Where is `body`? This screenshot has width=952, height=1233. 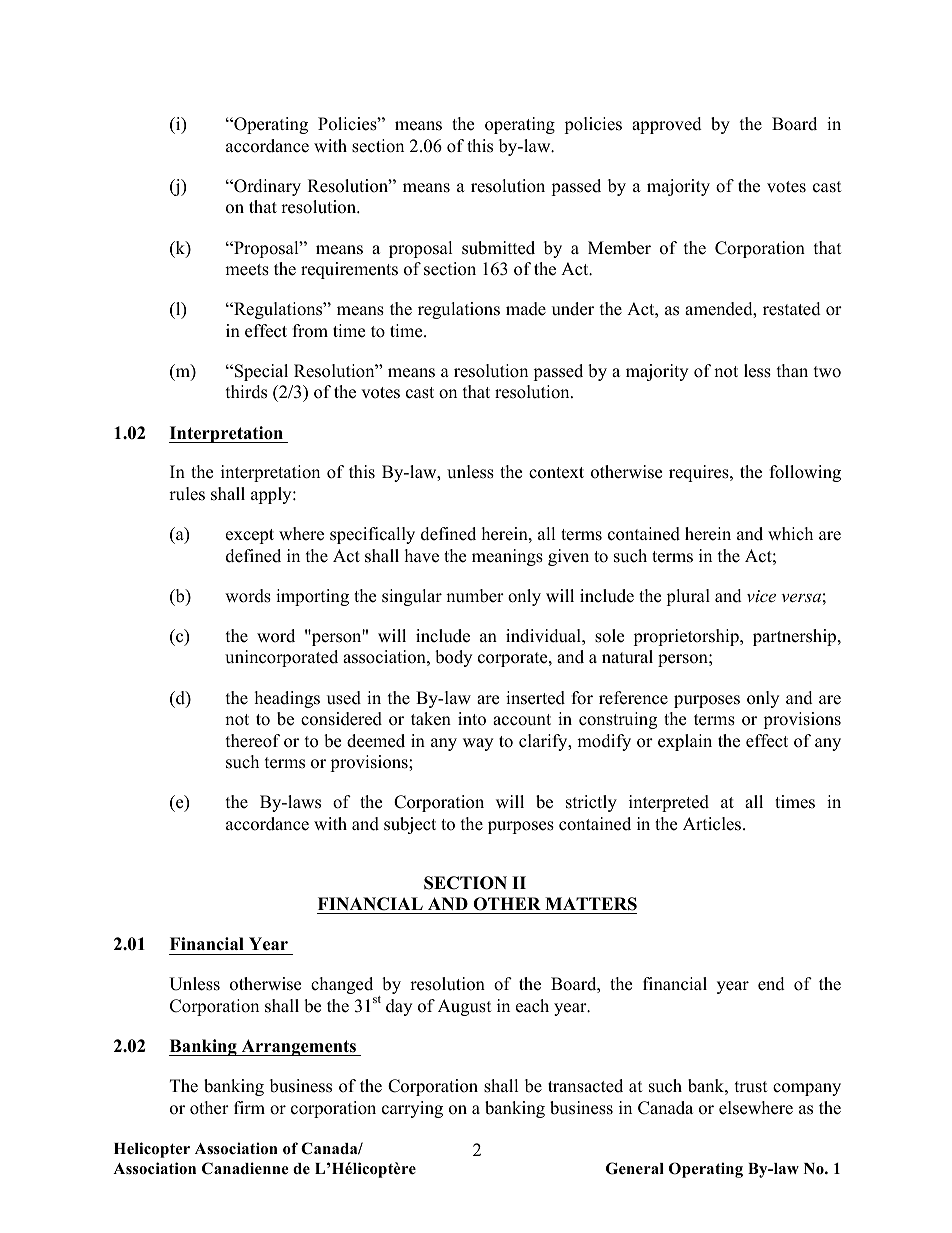 body is located at coordinates (453, 658).
